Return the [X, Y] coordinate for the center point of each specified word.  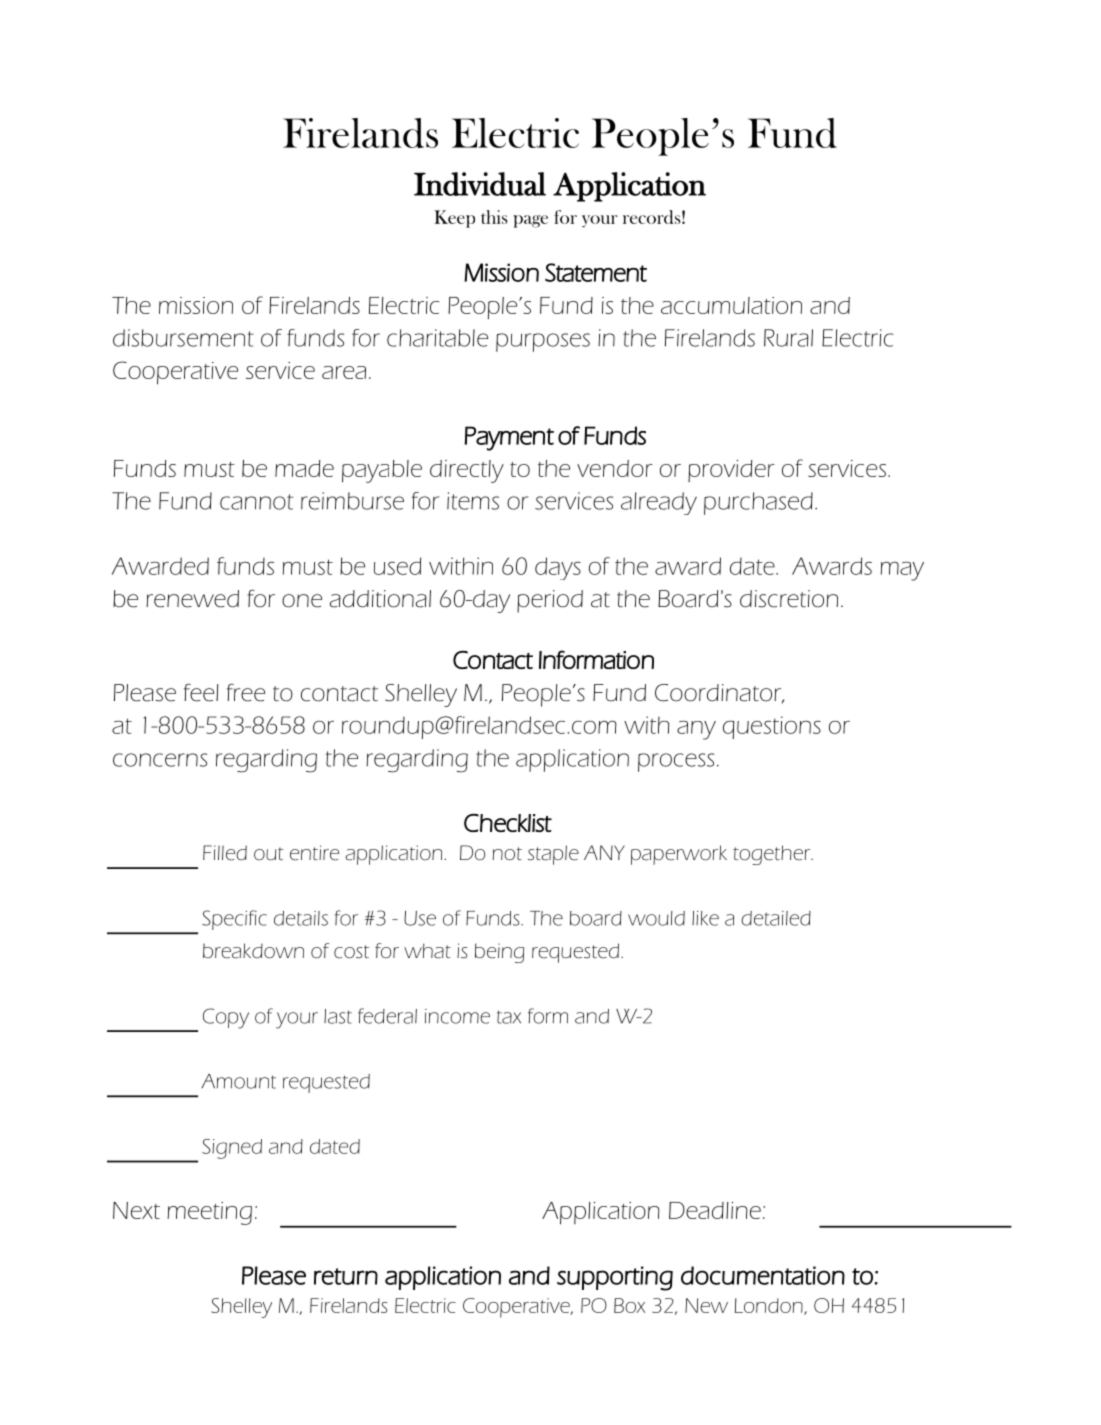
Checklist [508, 823]
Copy [226, 1018]
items [473, 501]
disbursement [183, 338]
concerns [160, 760]
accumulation [731, 305]
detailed [776, 918]
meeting [210, 1213]
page [530, 221]
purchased [758, 503]
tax [509, 1017]
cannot [256, 502]
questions [772, 727]
